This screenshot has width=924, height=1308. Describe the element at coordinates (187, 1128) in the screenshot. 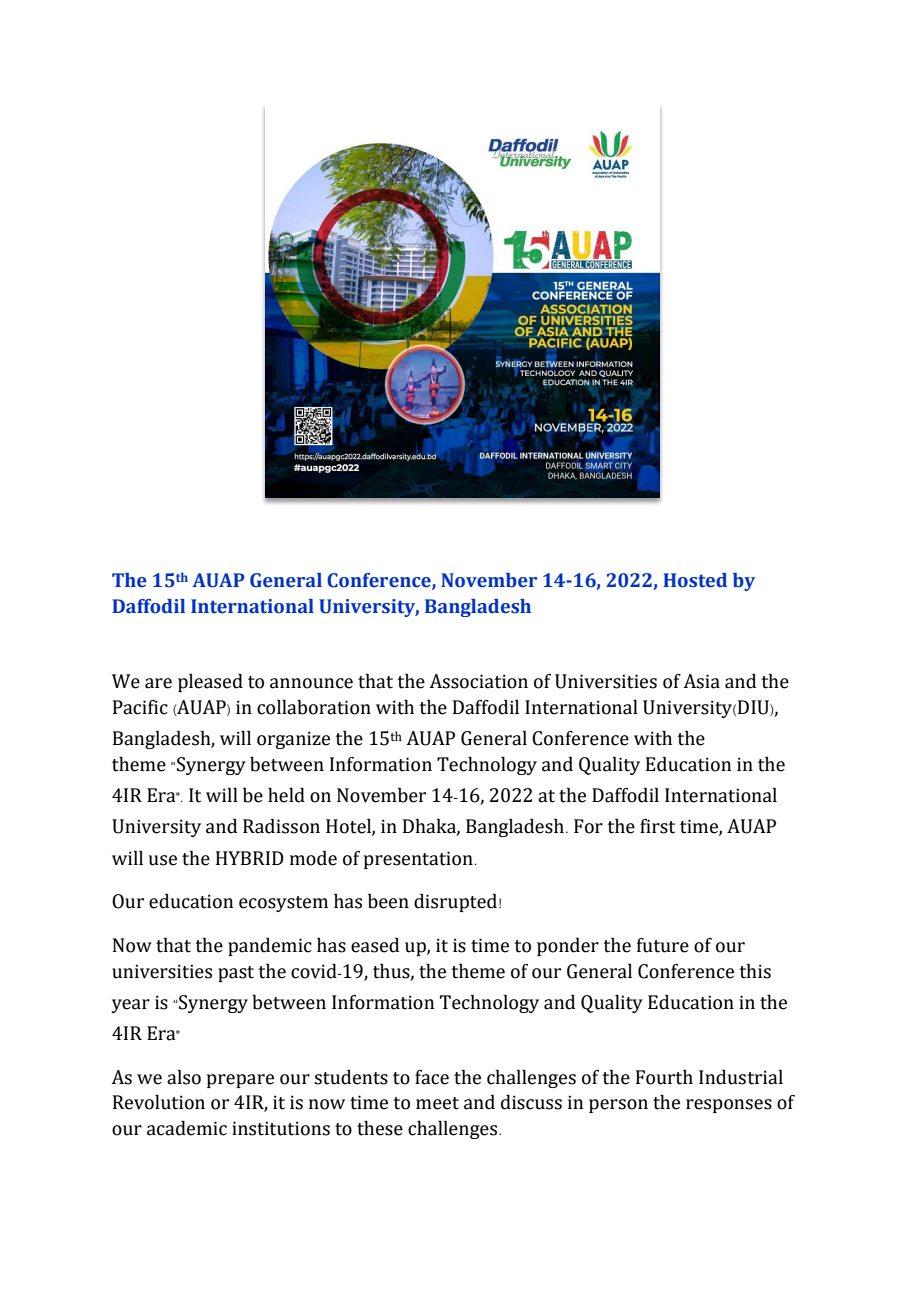

I see `academic` at that location.
